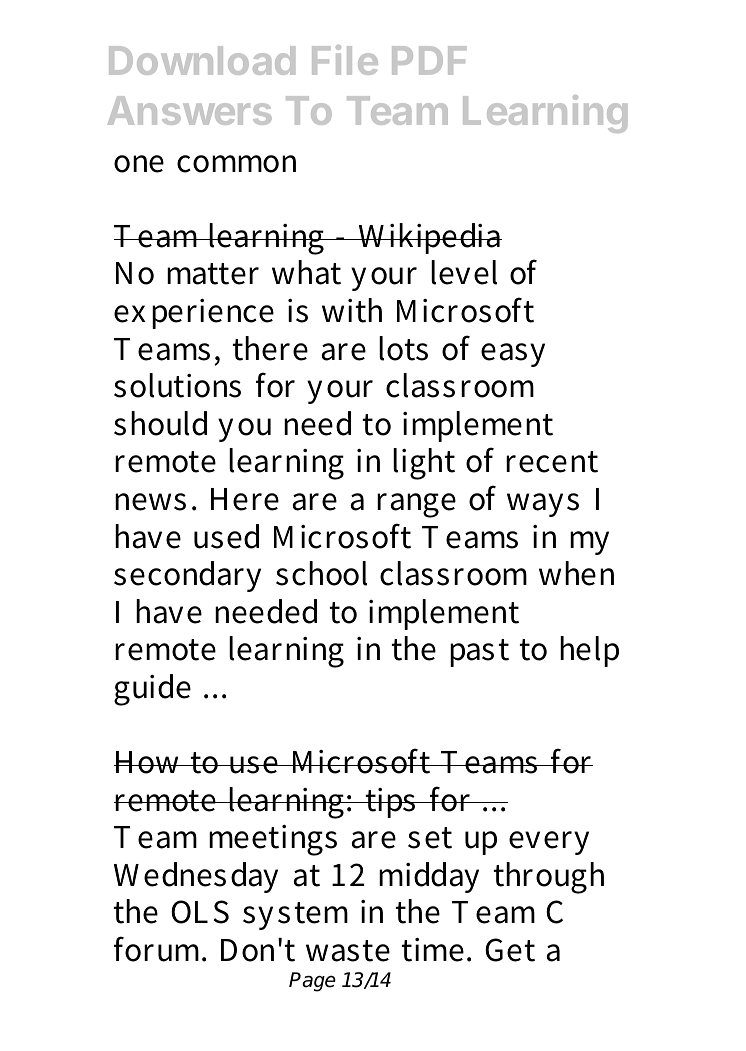 The image size is (746, 1051). I want to click on range, so click(416, 505).
